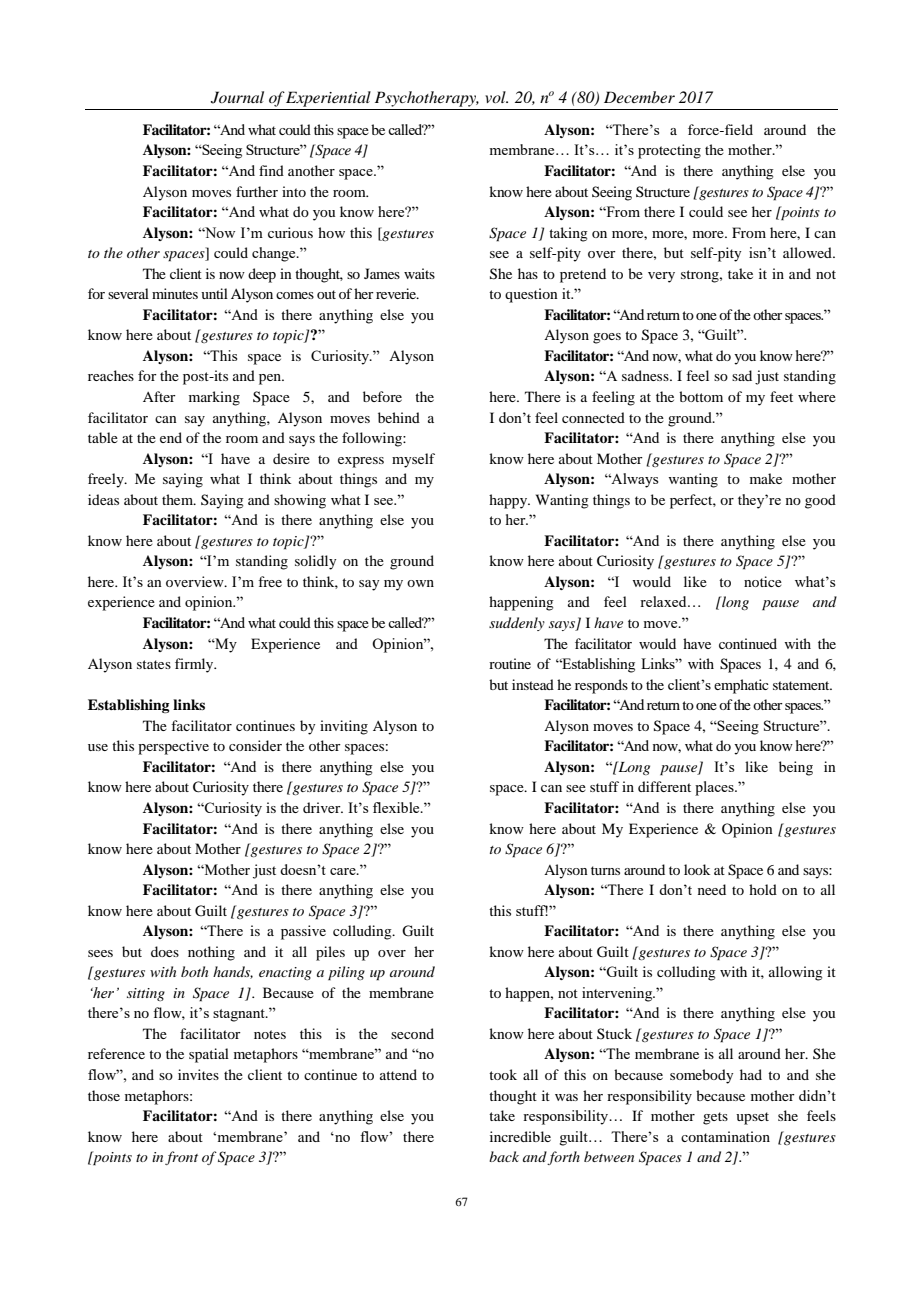  I want to click on bottom, so click(701, 396).
